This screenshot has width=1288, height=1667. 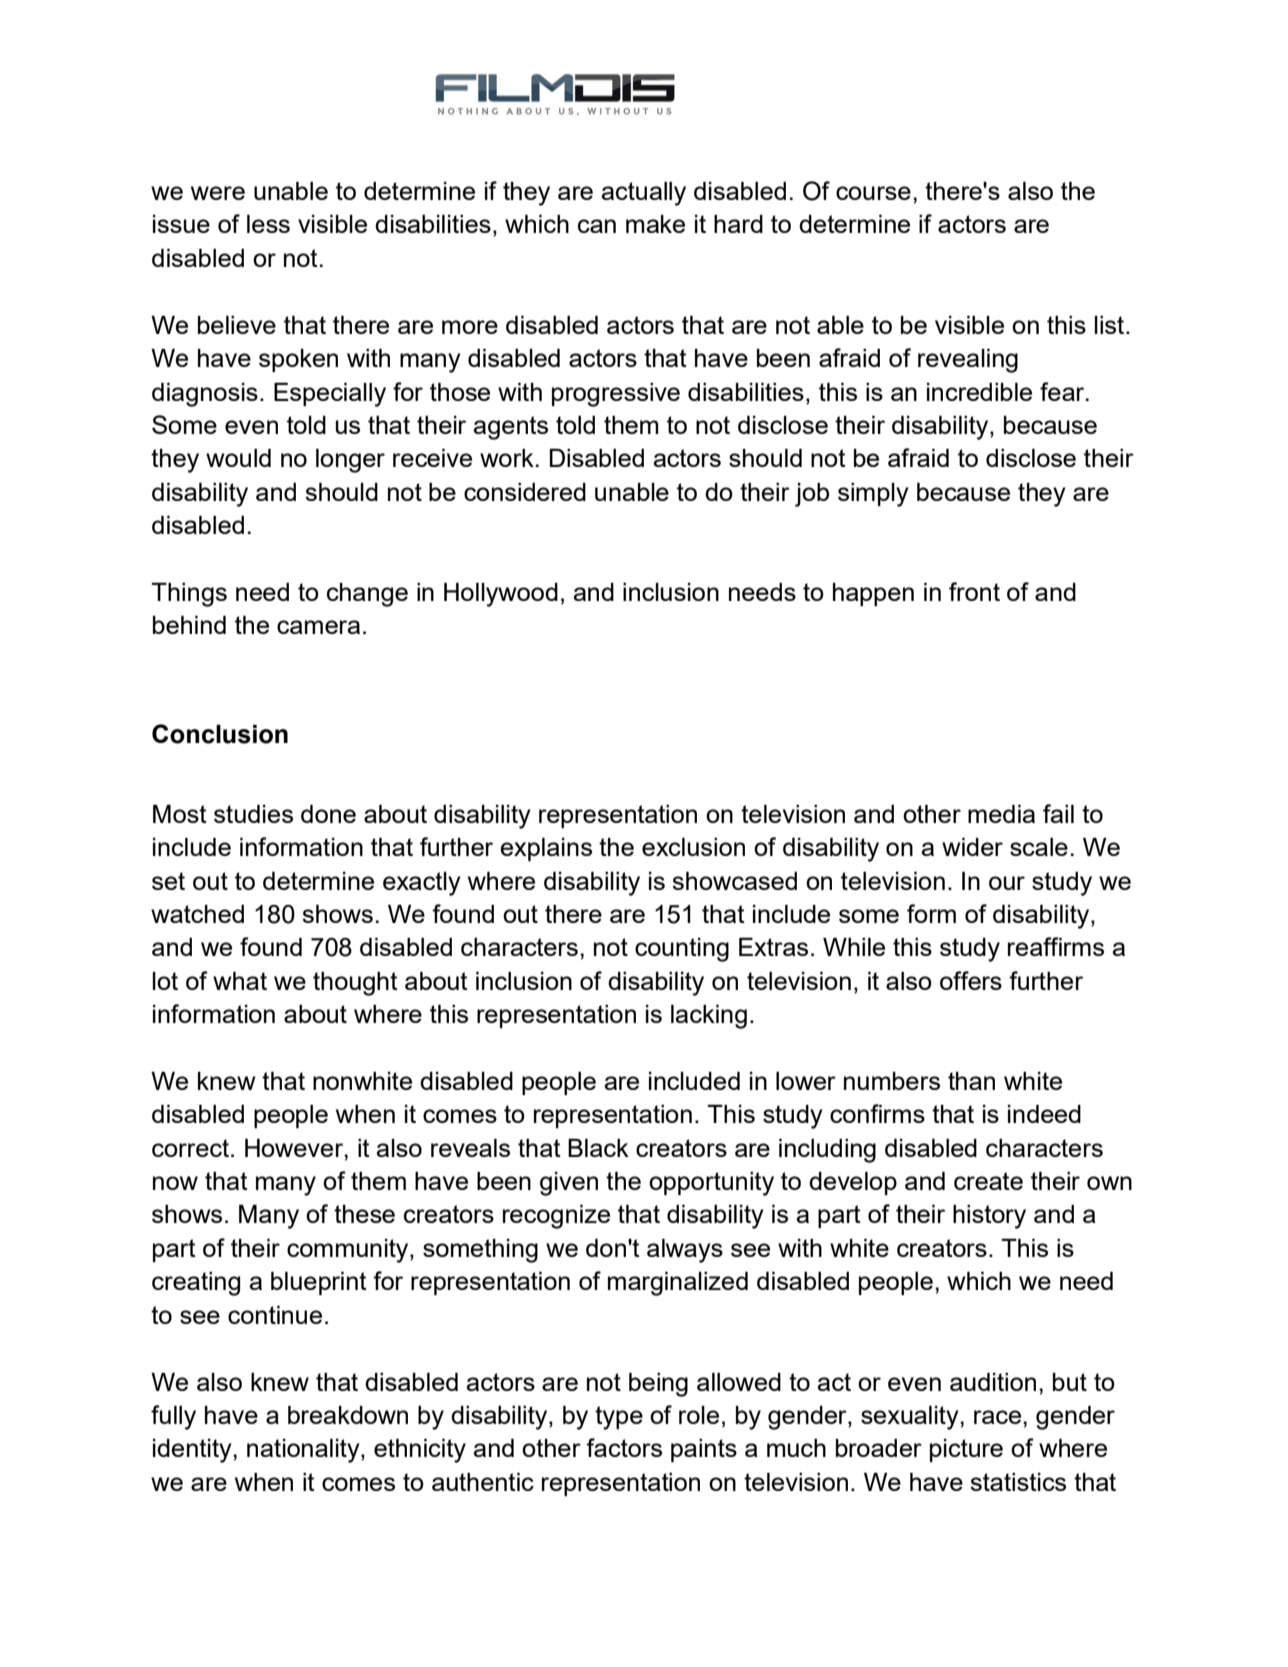 I want to click on make, so click(x=655, y=224).
